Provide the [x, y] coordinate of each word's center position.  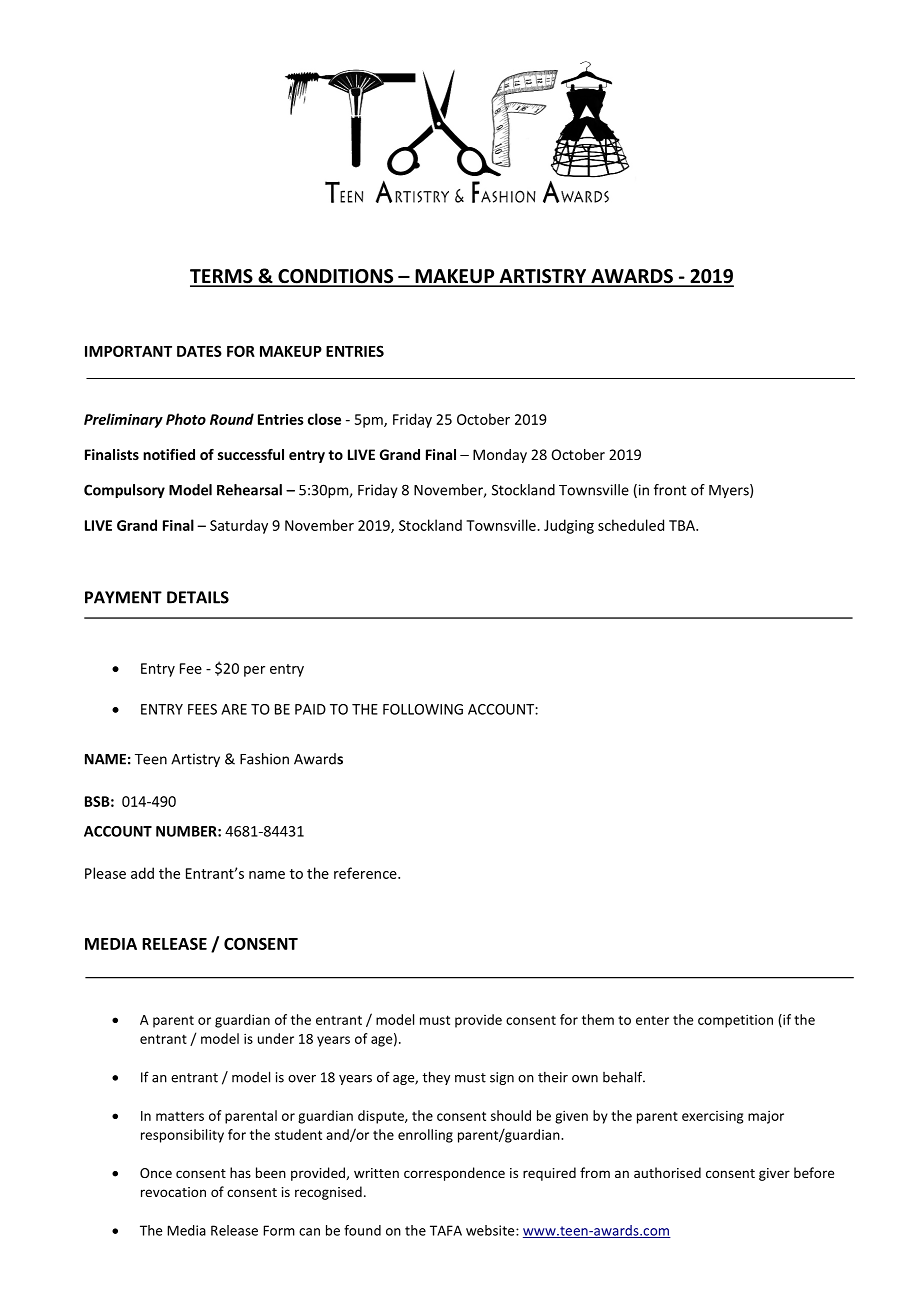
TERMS [222, 277]
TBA [683, 525]
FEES [202, 709]
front [670, 490]
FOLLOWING [423, 709]
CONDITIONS [336, 277]
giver [774, 1174]
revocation [173, 1192]
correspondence [454, 1174]
